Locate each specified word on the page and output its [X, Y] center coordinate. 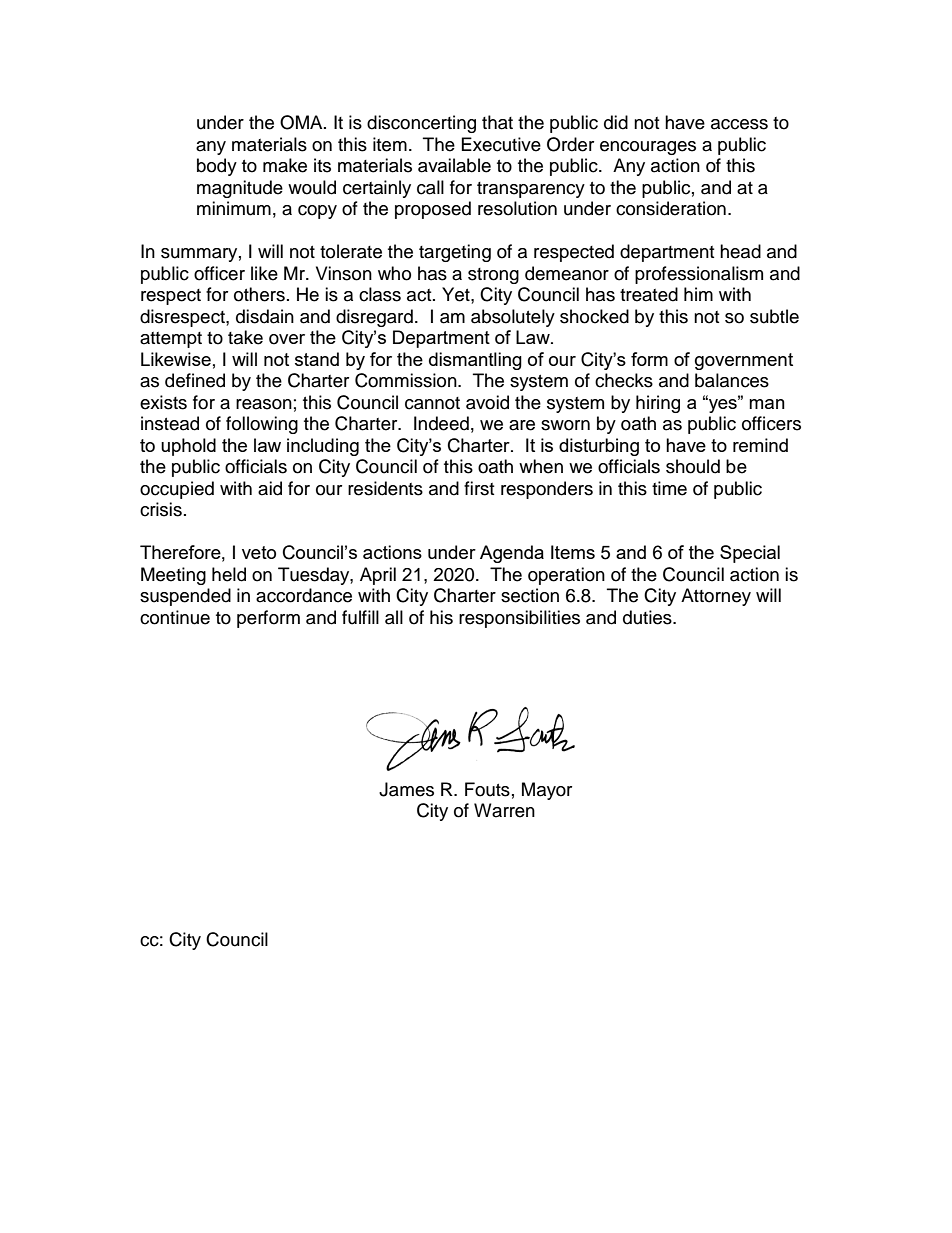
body [217, 167]
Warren [504, 810]
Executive [501, 144]
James [406, 789]
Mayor [547, 791]
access [739, 124]
